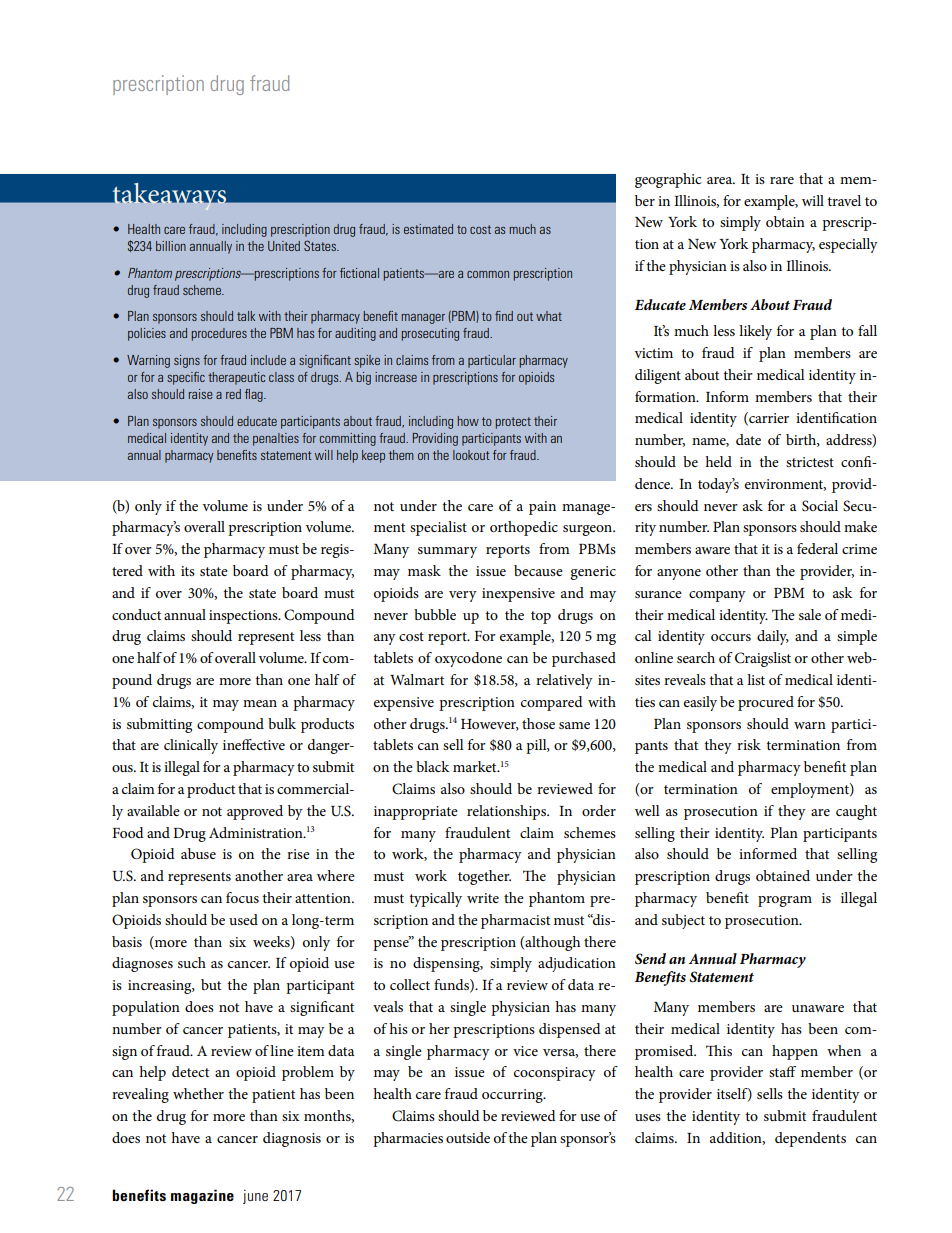 The height and width of the screenshot is (1233, 952). I want to click on estimated, so click(428, 229).
